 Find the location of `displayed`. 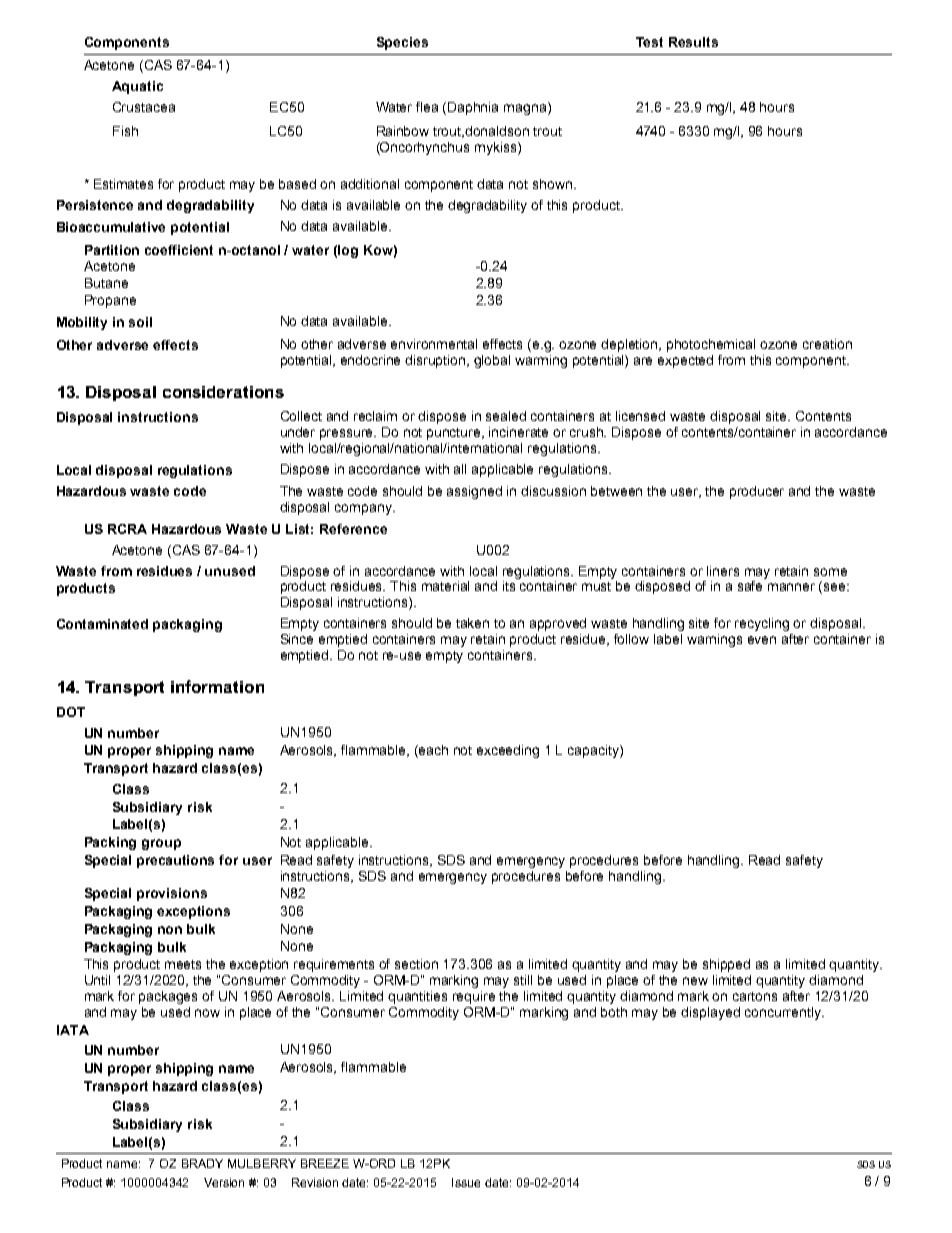

displayed is located at coordinates (710, 1013).
